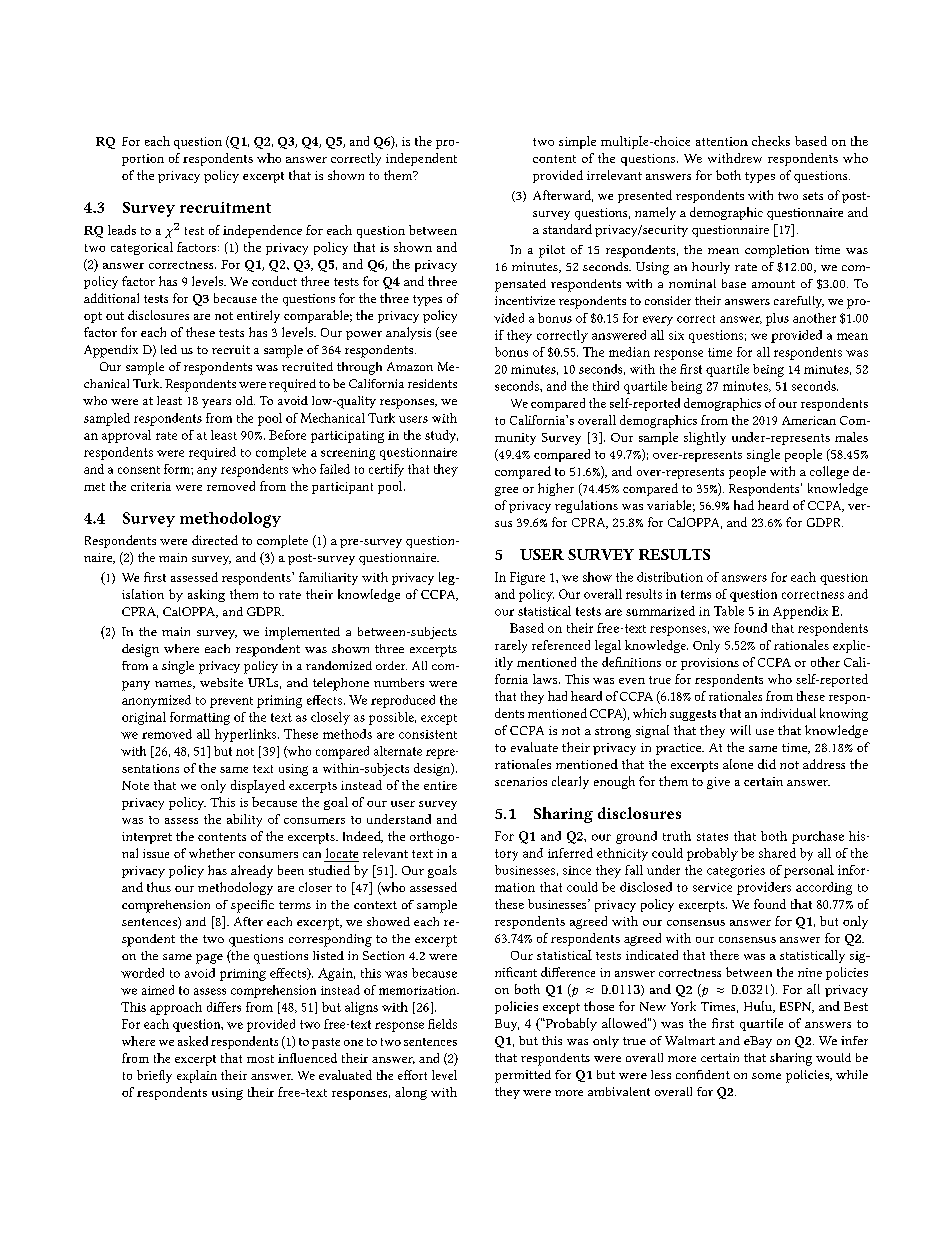 Image resolution: width=952 pixels, height=1233 pixels. What do you see at coordinates (447, 335) in the image?
I see `see` at bounding box center [447, 335].
